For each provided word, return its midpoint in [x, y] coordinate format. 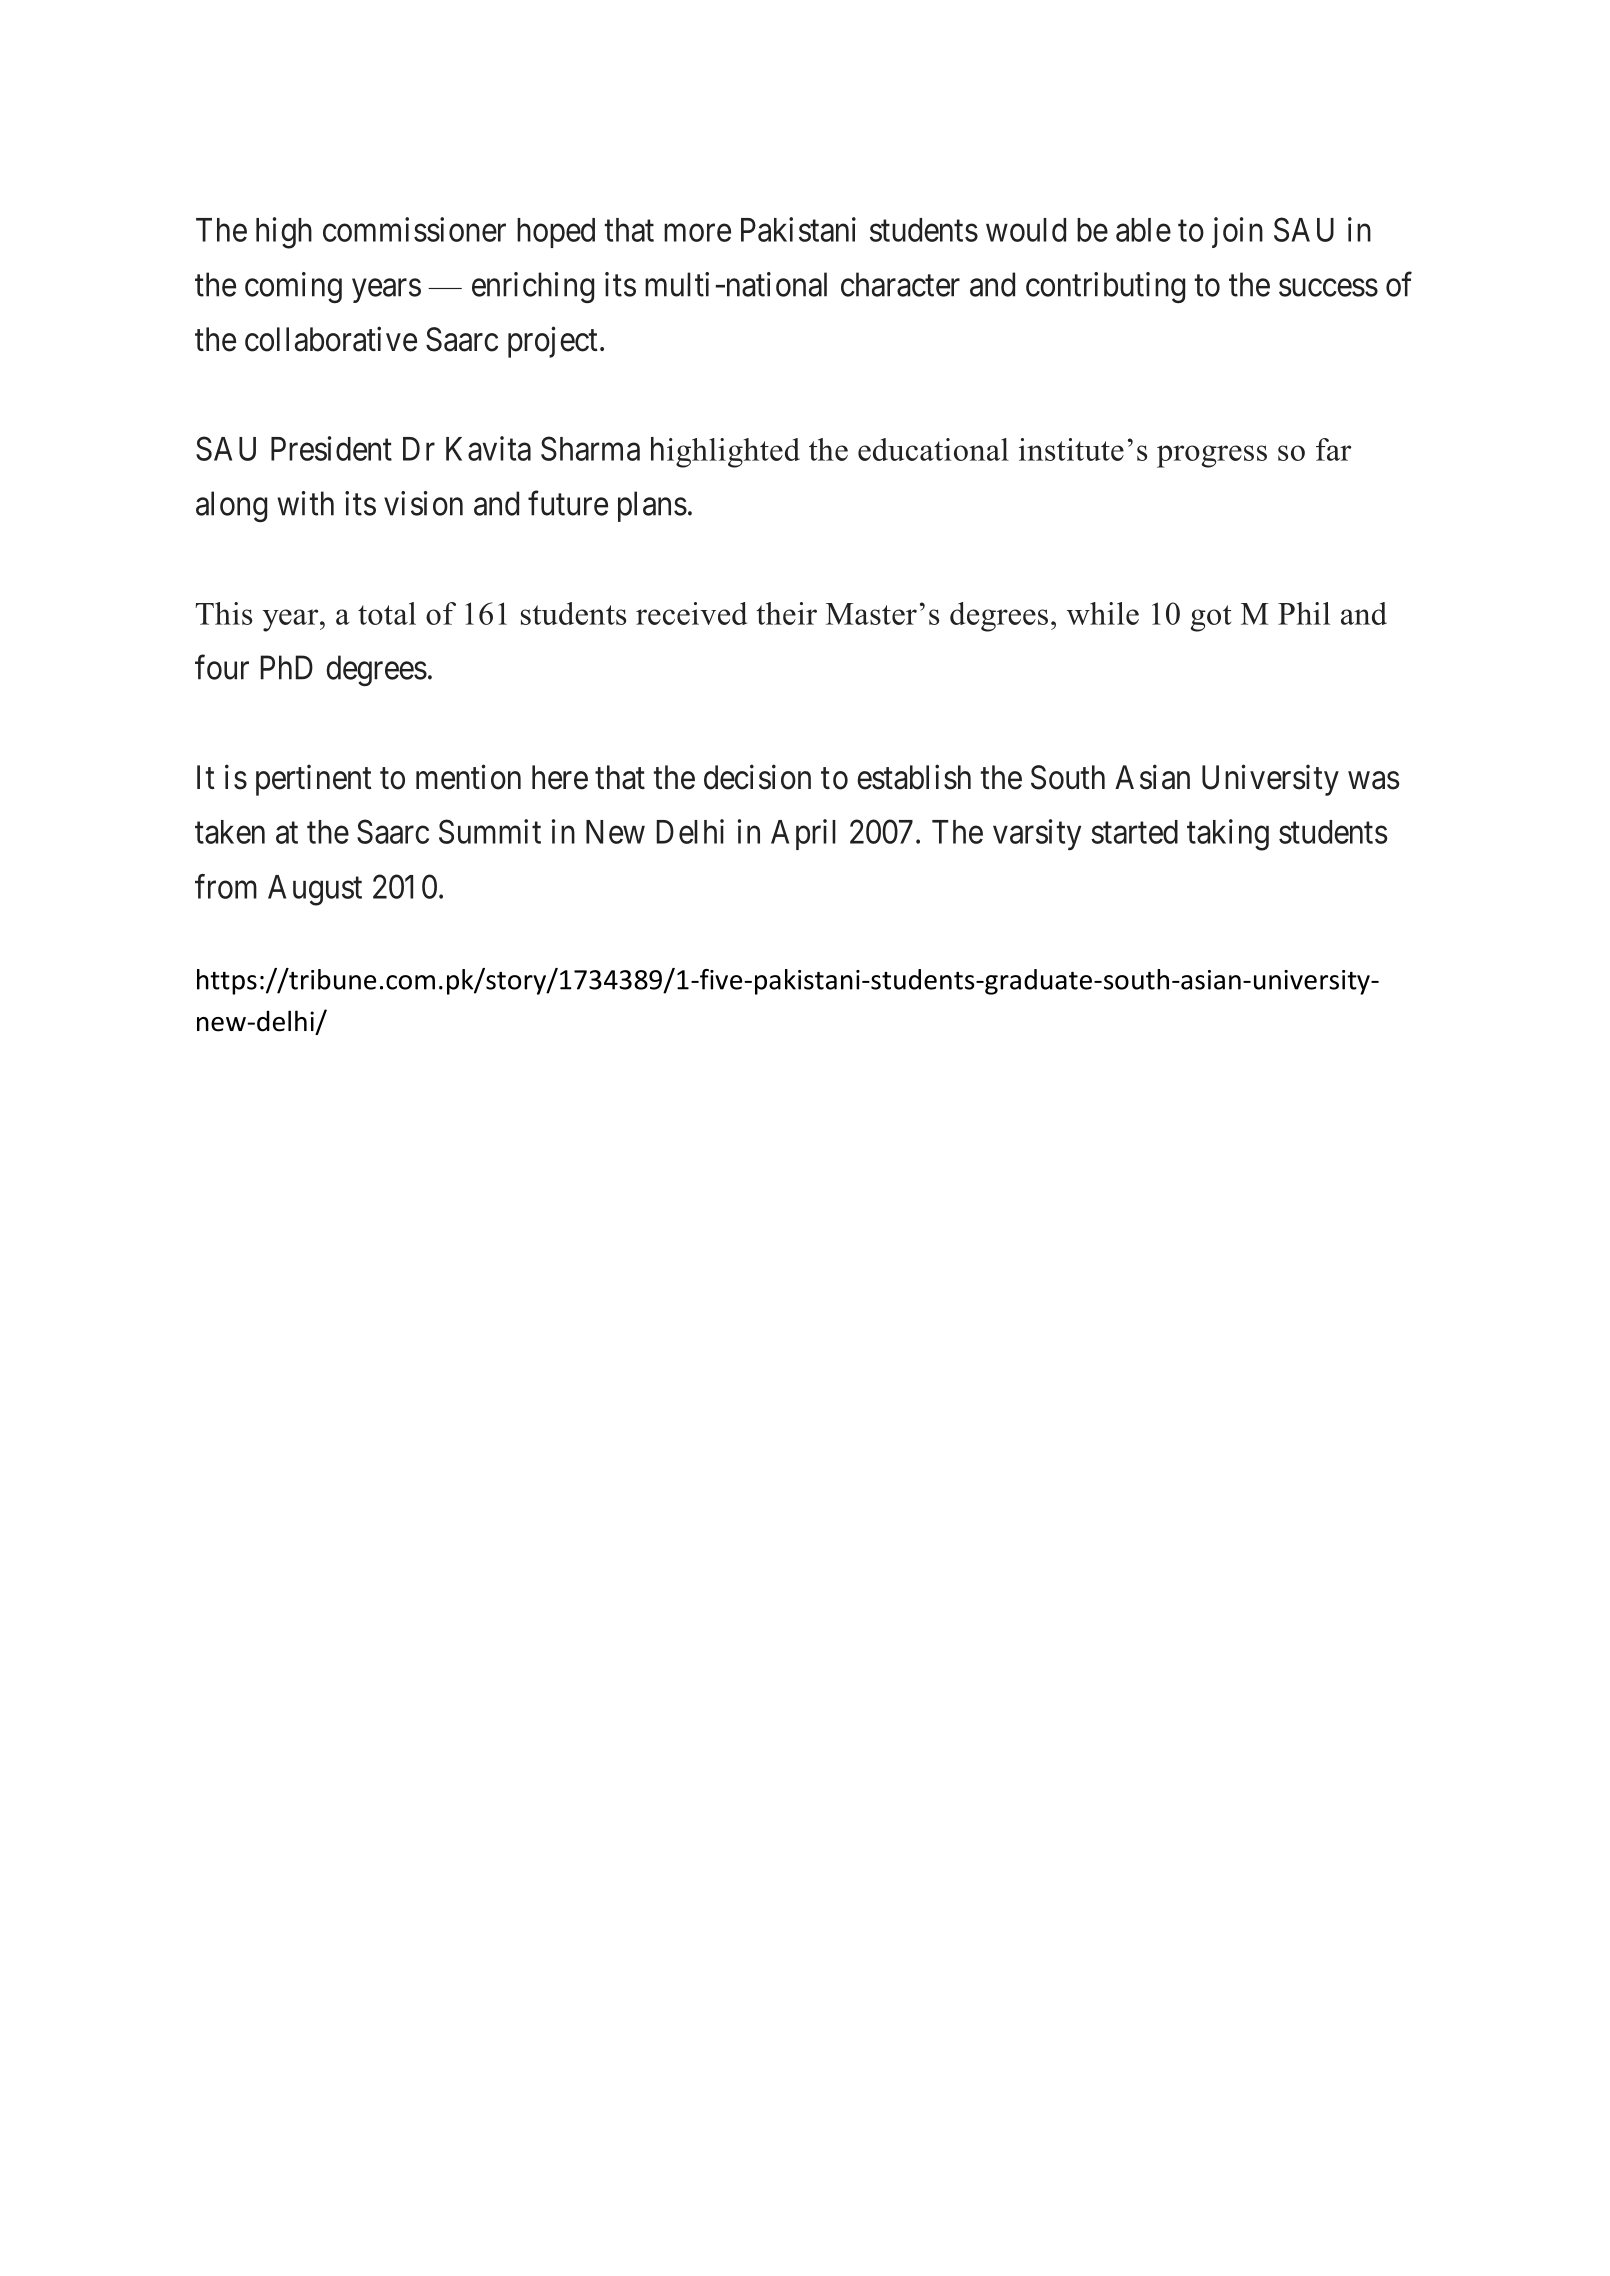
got [1210, 618]
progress [1212, 456]
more [697, 233]
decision [757, 777]
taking [1228, 835]
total [387, 613]
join [1237, 232]
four [222, 667]
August [315, 890]
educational [933, 449]
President [331, 448]
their [786, 613]
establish [914, 777]
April [803, 834]
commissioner [414, 229]
